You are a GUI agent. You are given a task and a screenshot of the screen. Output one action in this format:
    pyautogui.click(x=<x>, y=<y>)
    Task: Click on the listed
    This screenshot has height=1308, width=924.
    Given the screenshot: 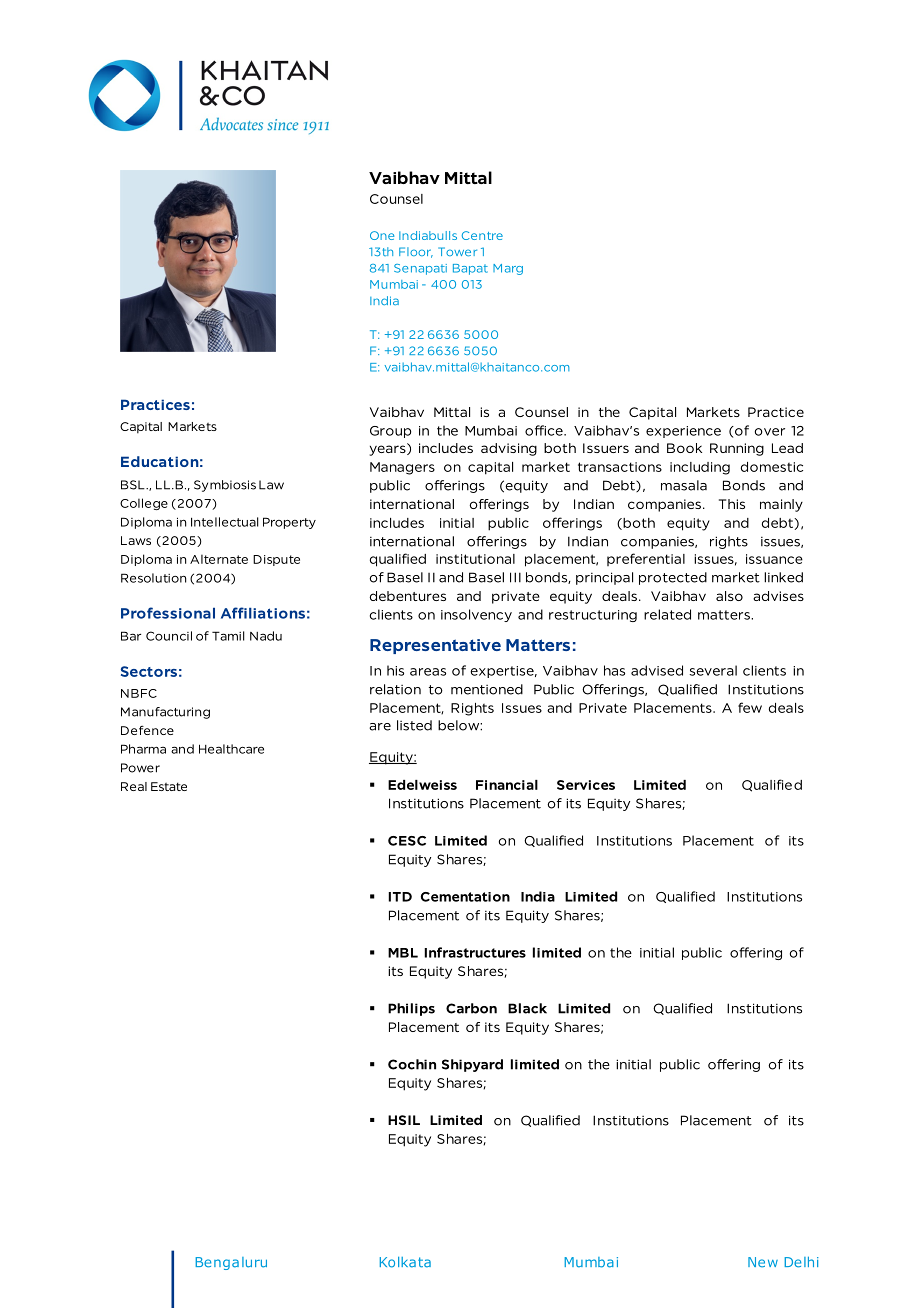 What is the action you would take?
    pyautogui.click(x=414, y=725)
